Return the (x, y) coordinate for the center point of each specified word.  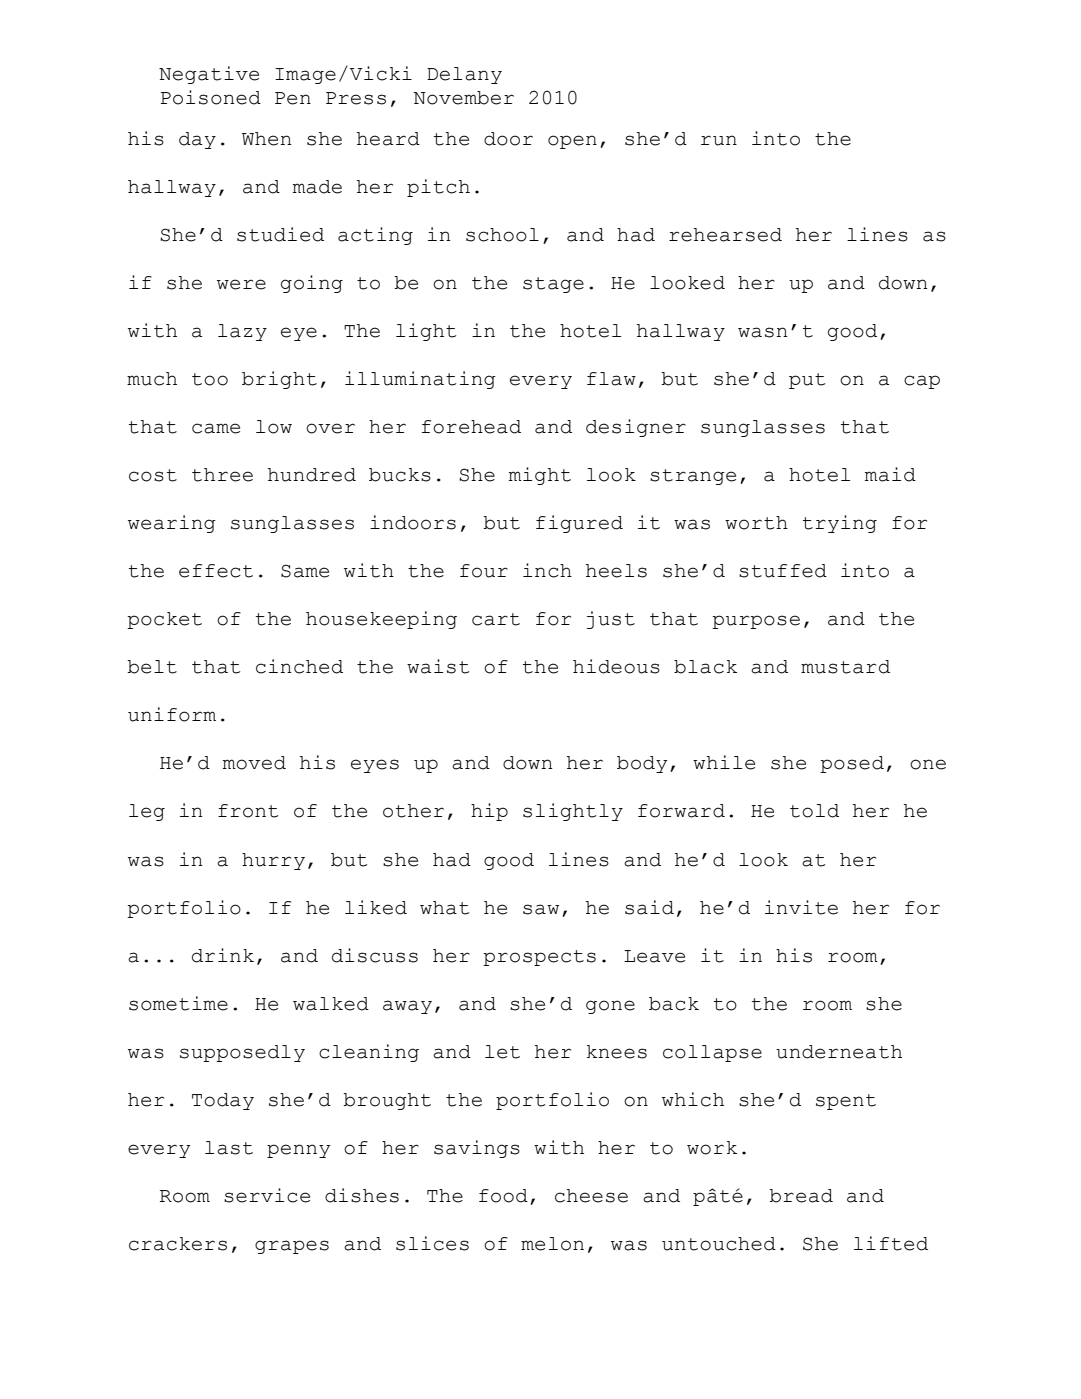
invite (801, 907)
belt (152, 667)
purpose (756, 622)
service (267, 1195)
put (807, 381)
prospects (539, 958)
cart (496, 619)
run (719, 140)
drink (223, 955)
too (210, 379)
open (572, 142)
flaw (611, 379)
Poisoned (211, 97)
